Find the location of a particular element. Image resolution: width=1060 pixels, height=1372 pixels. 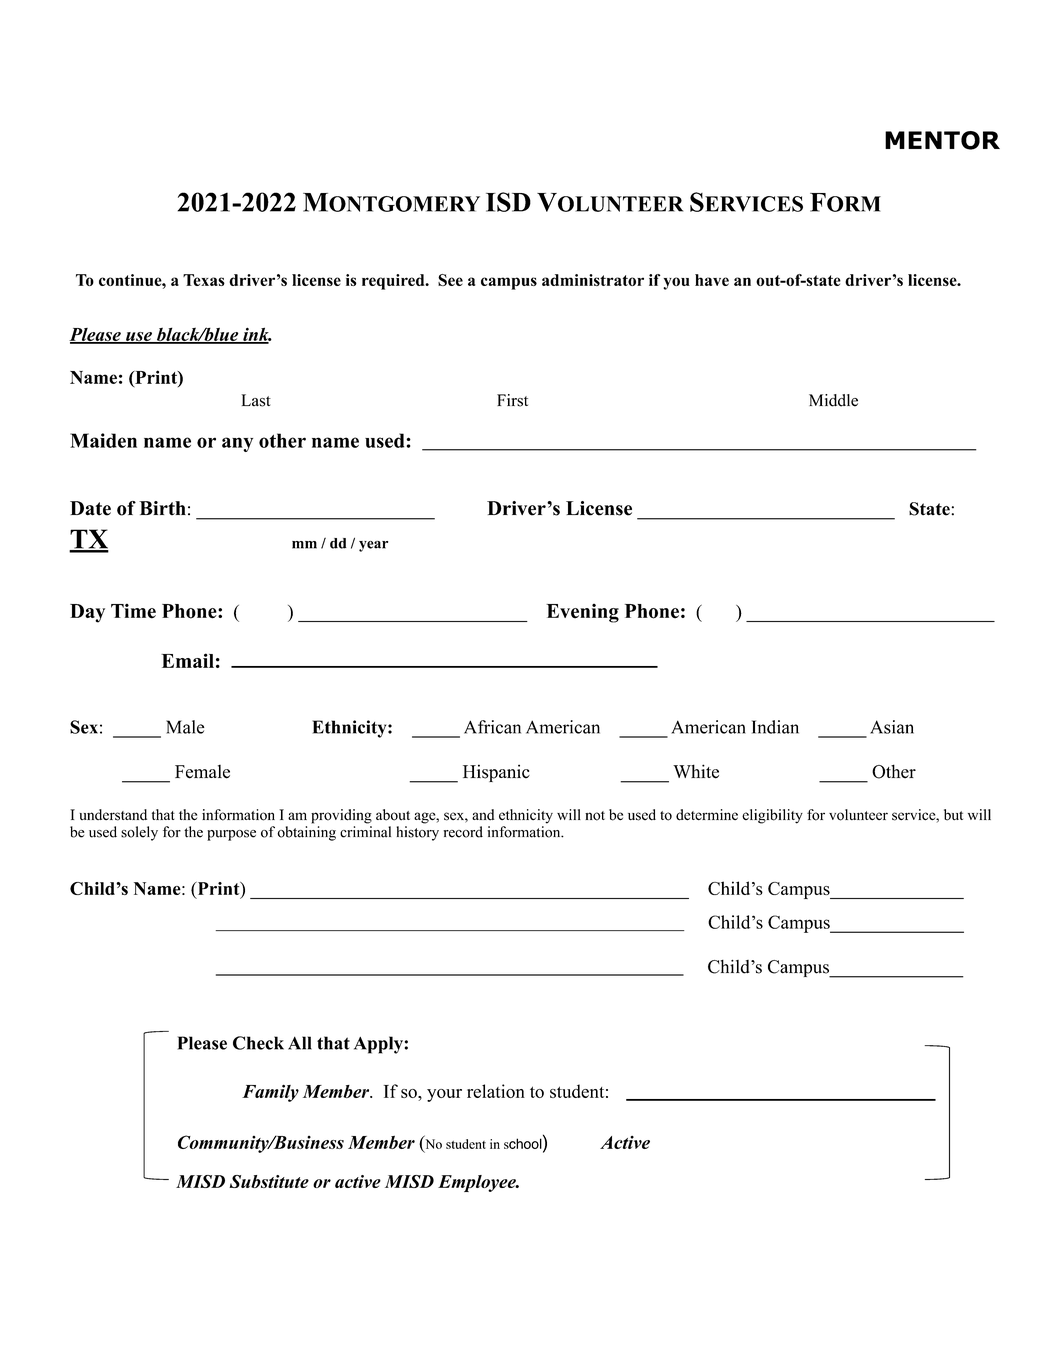

Texas is located at coordinates (204, 280).
